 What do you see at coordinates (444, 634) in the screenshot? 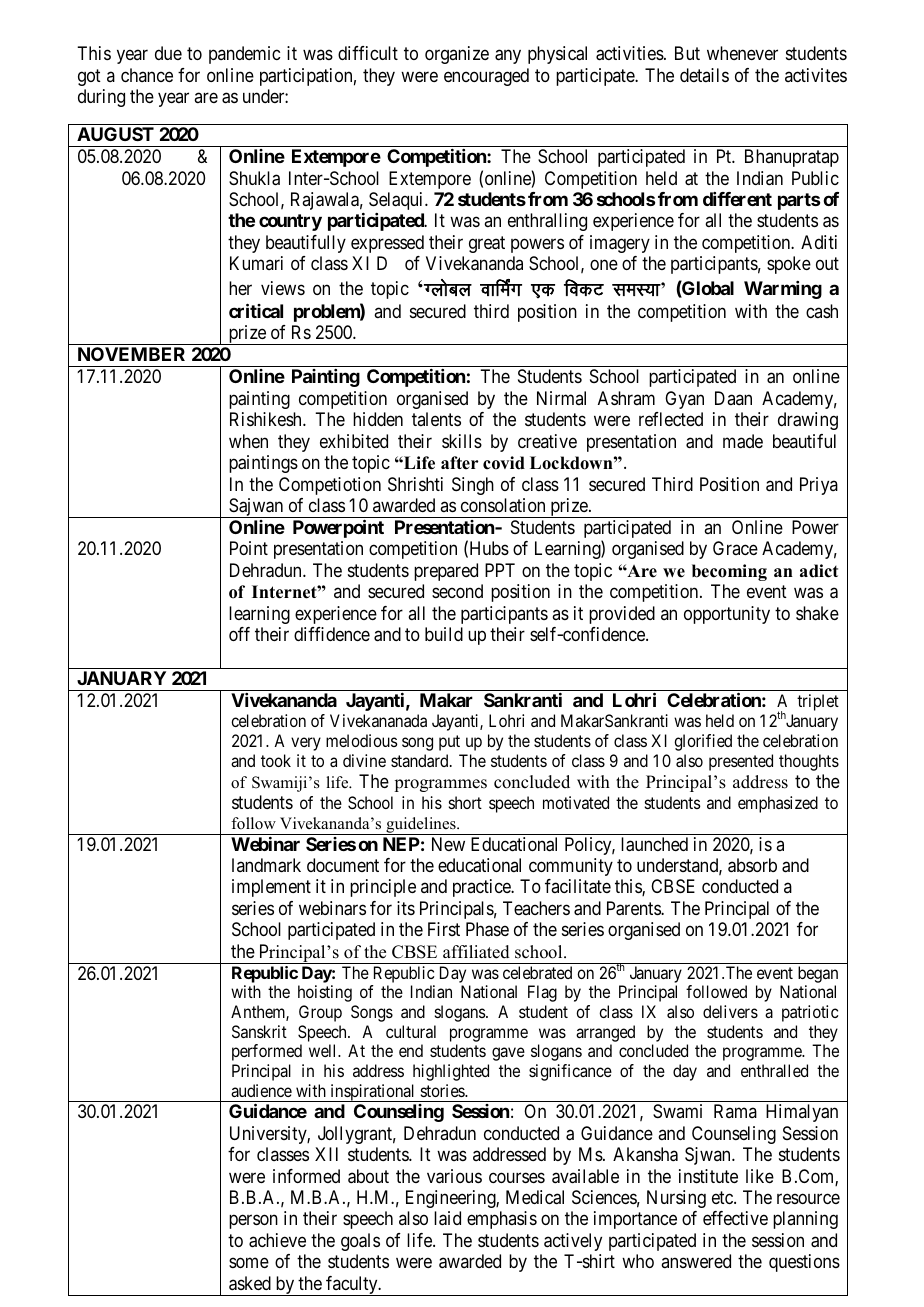
I see `build` at bounding box center [444, 634].
